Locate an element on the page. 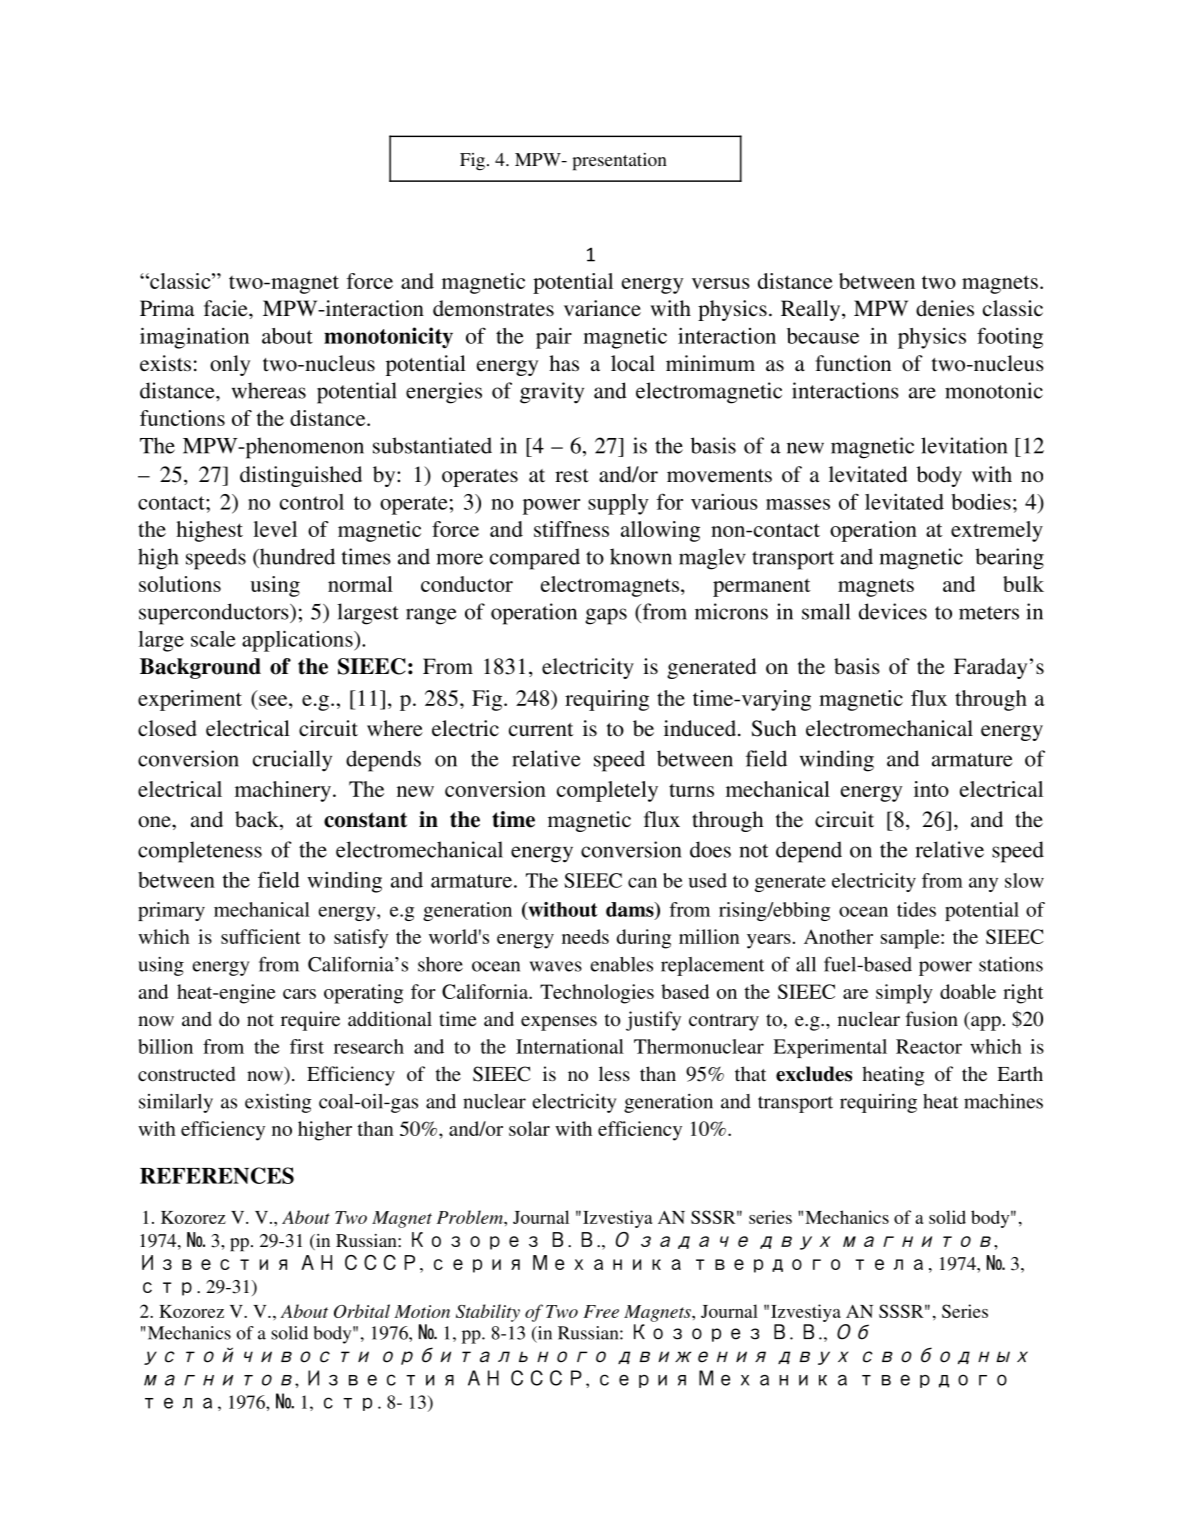  facie is located at coordinates (227, 308).
